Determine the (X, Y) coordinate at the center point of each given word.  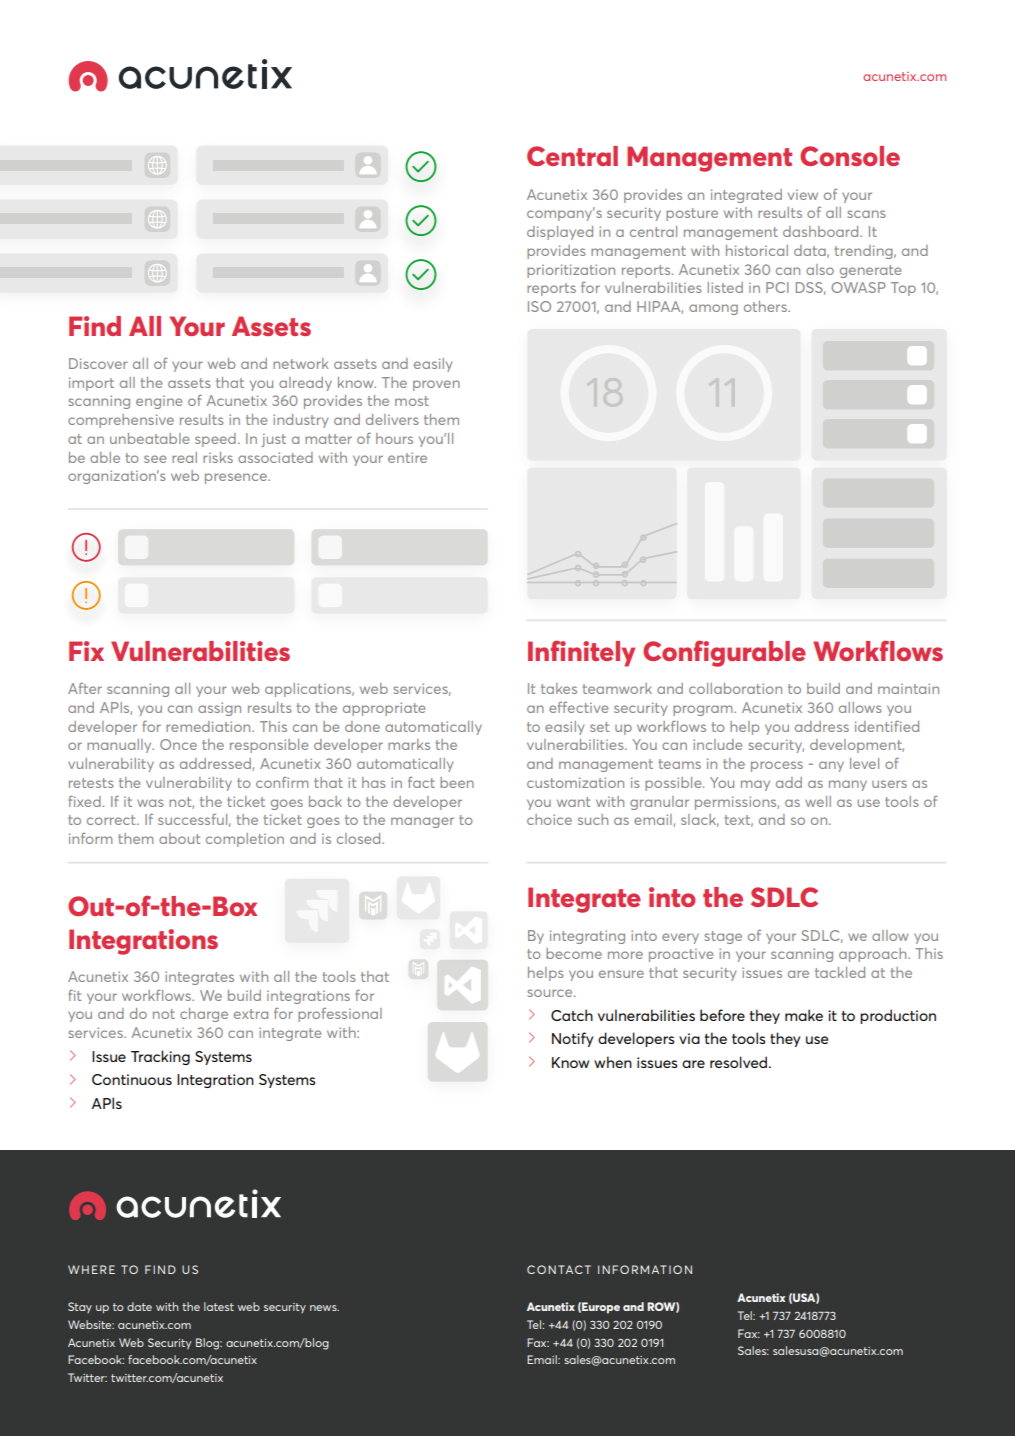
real (184, 457)
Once (178, 744)
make (804, 1015)
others (766, 306)
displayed (560, 233)
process (777, 766)
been (457, 782)
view (803, 195)
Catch (572, 1015)
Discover (98, 363)
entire (407, 457)
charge (204, 1015)
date (139, 1306)
